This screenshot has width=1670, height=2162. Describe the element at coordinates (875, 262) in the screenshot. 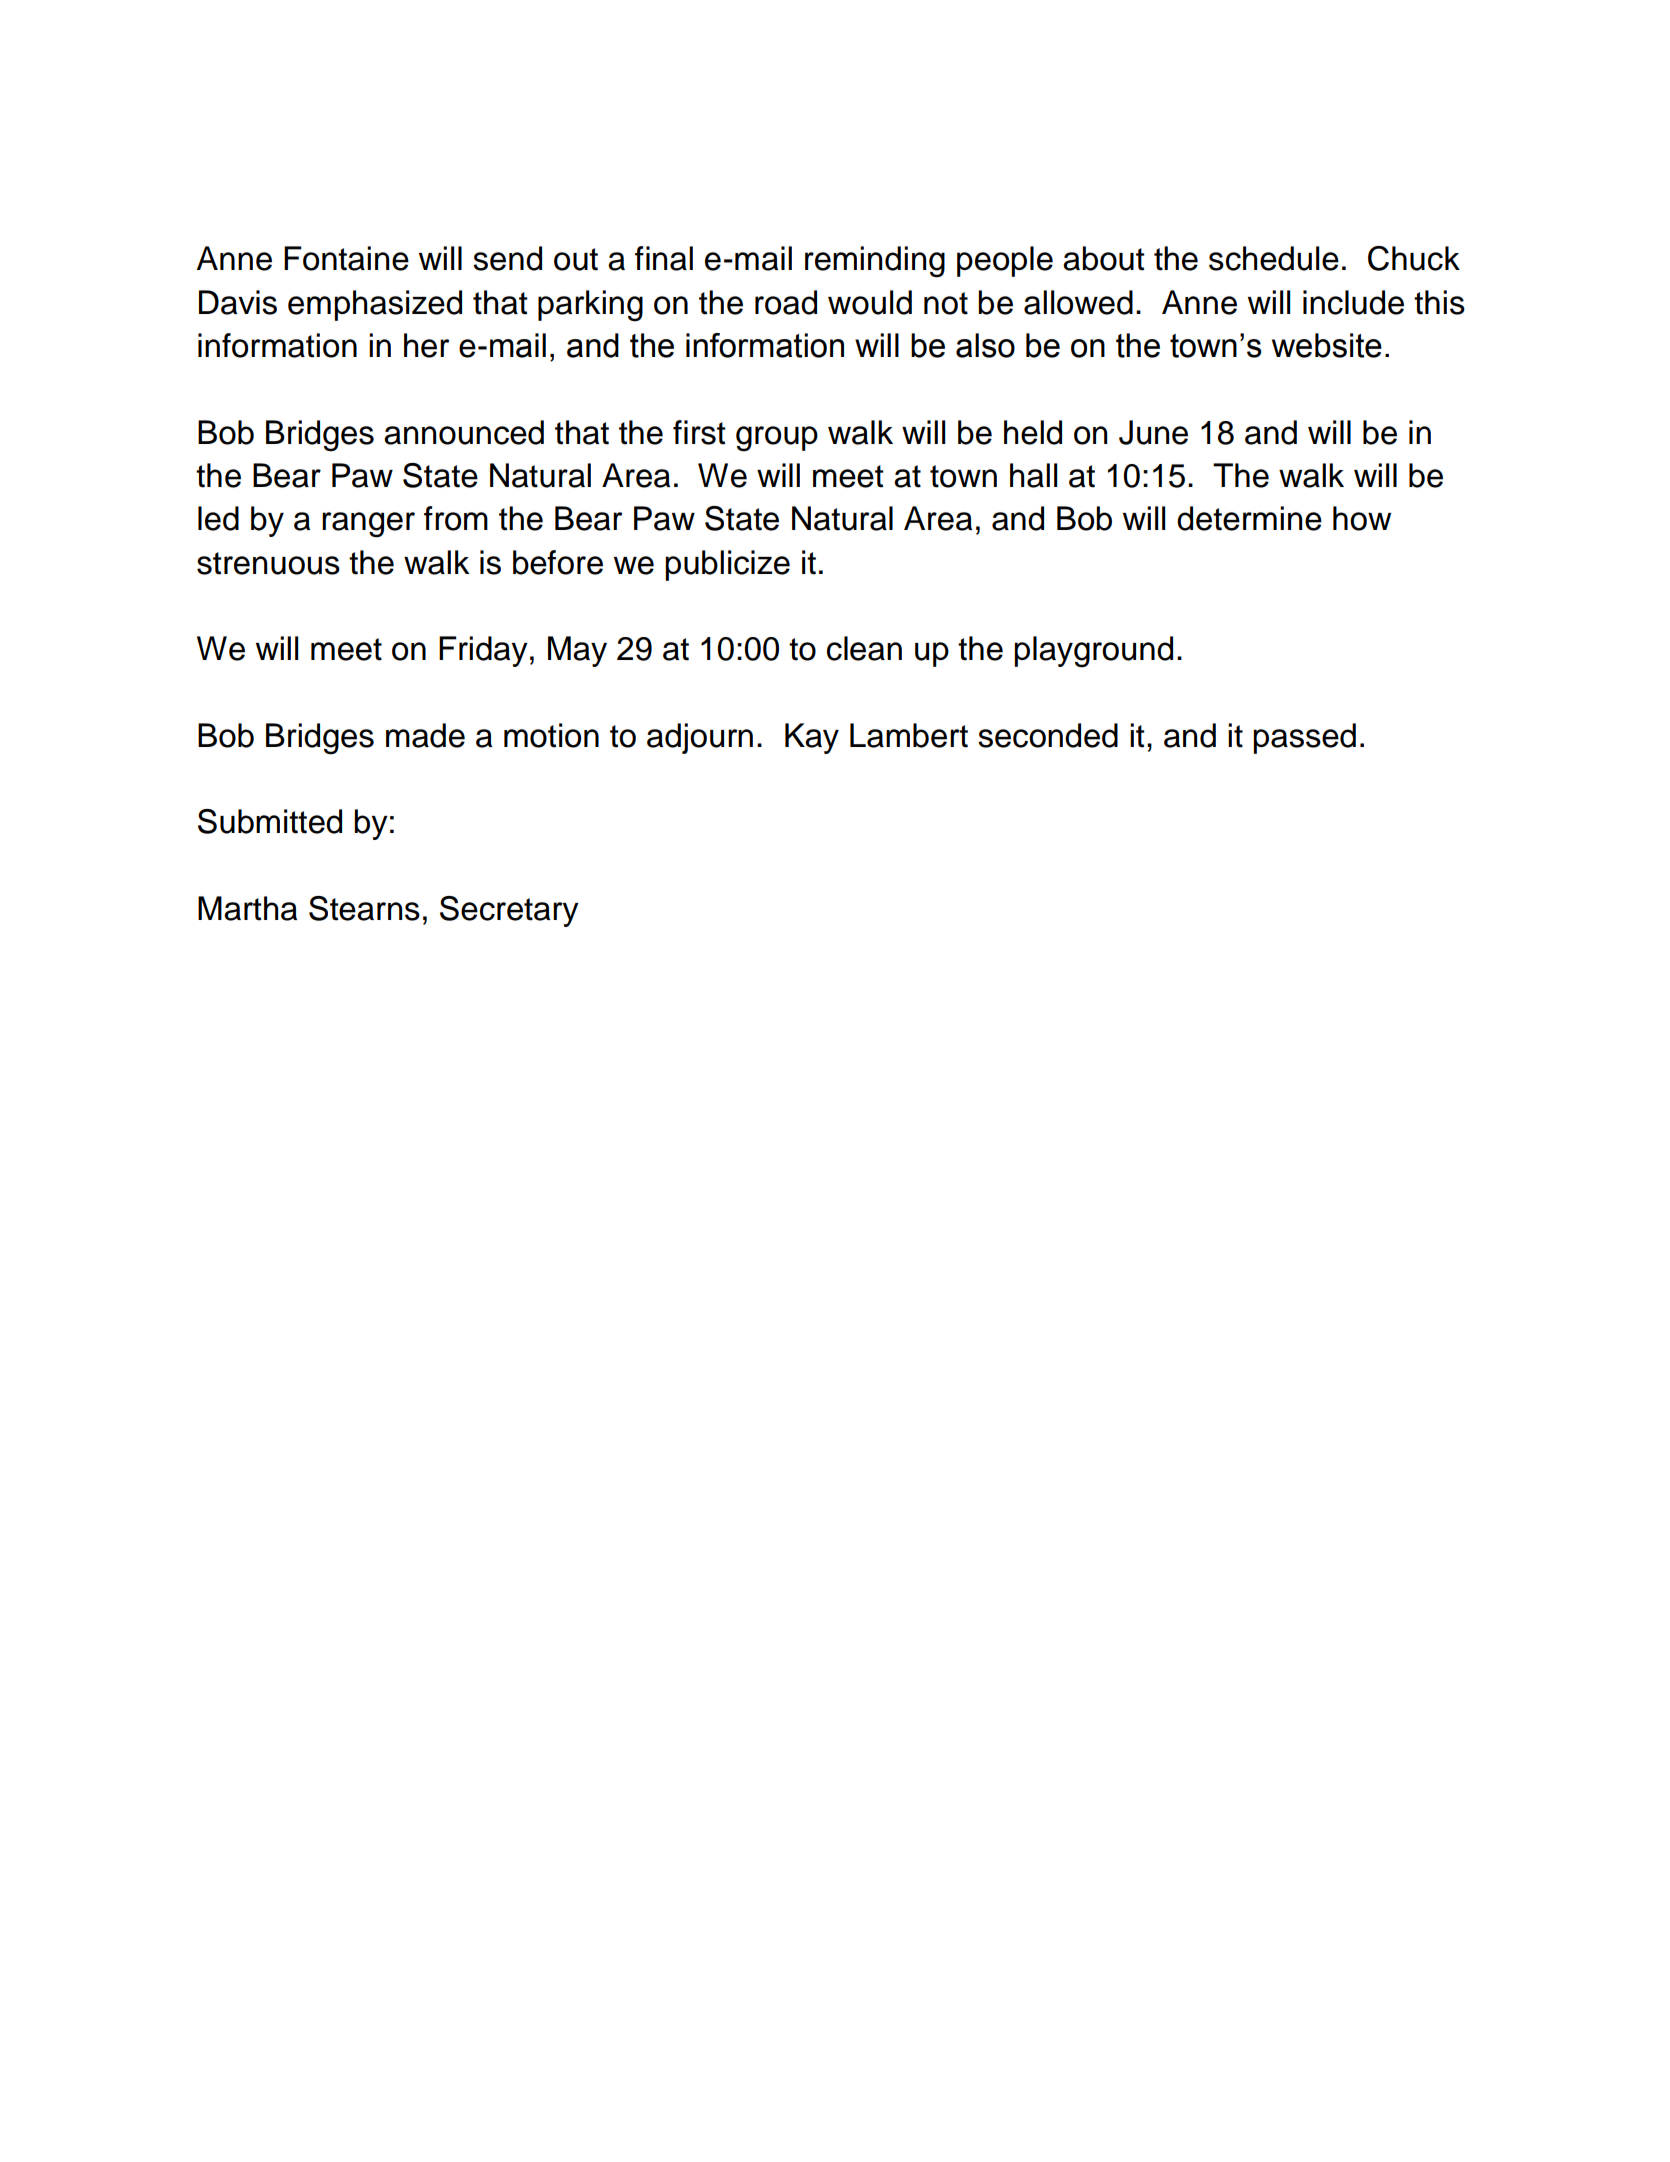

I see `reminding` at that location.
